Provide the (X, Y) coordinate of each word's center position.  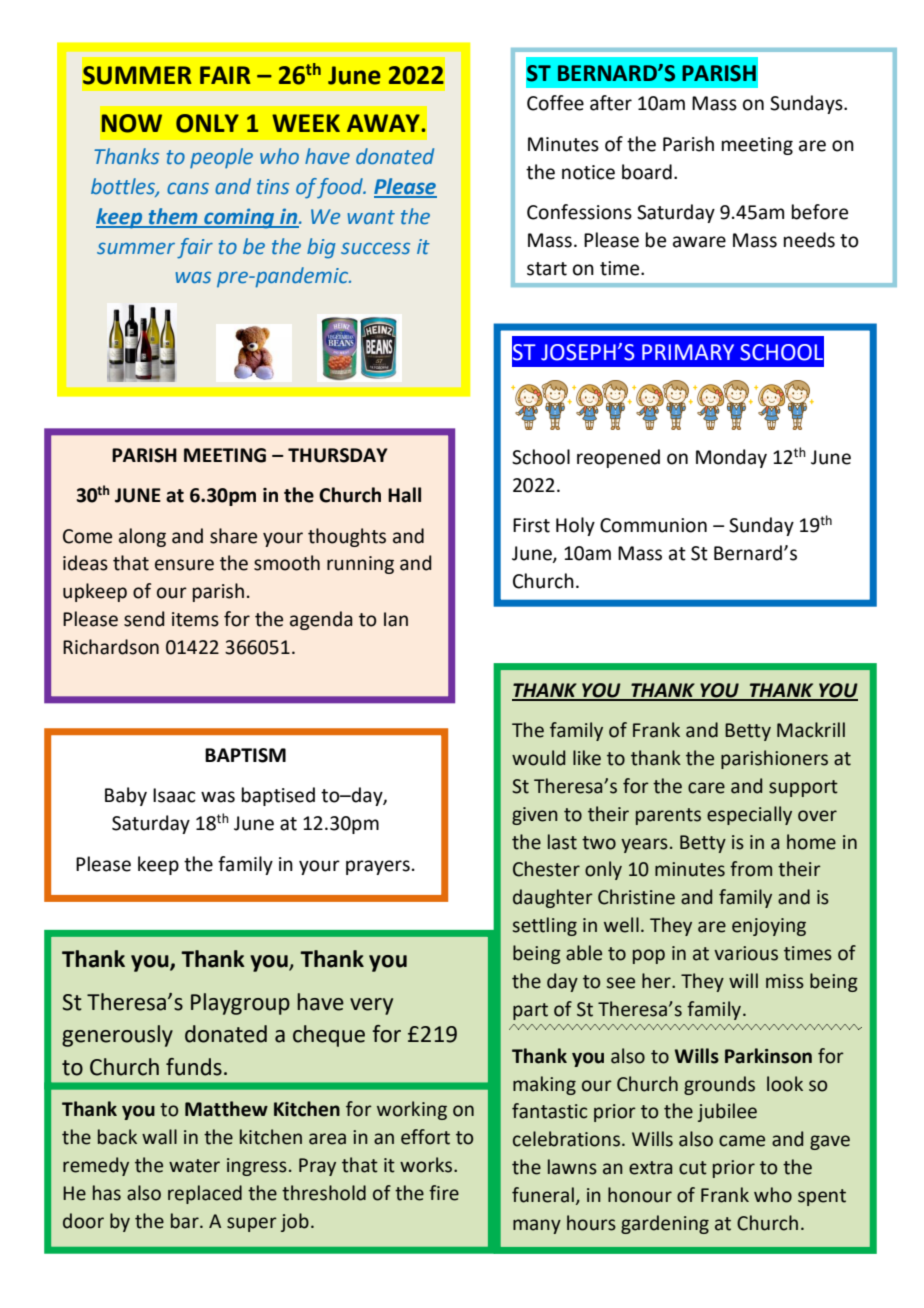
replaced (205, 1194)
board (647, 172)
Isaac (174, 795)
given (535, 816)
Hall (404, 495)
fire (444, 1193)
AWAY (384, 123)
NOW (132, 123)
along (142, 537)
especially (749, 815)
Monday (731, 458)
